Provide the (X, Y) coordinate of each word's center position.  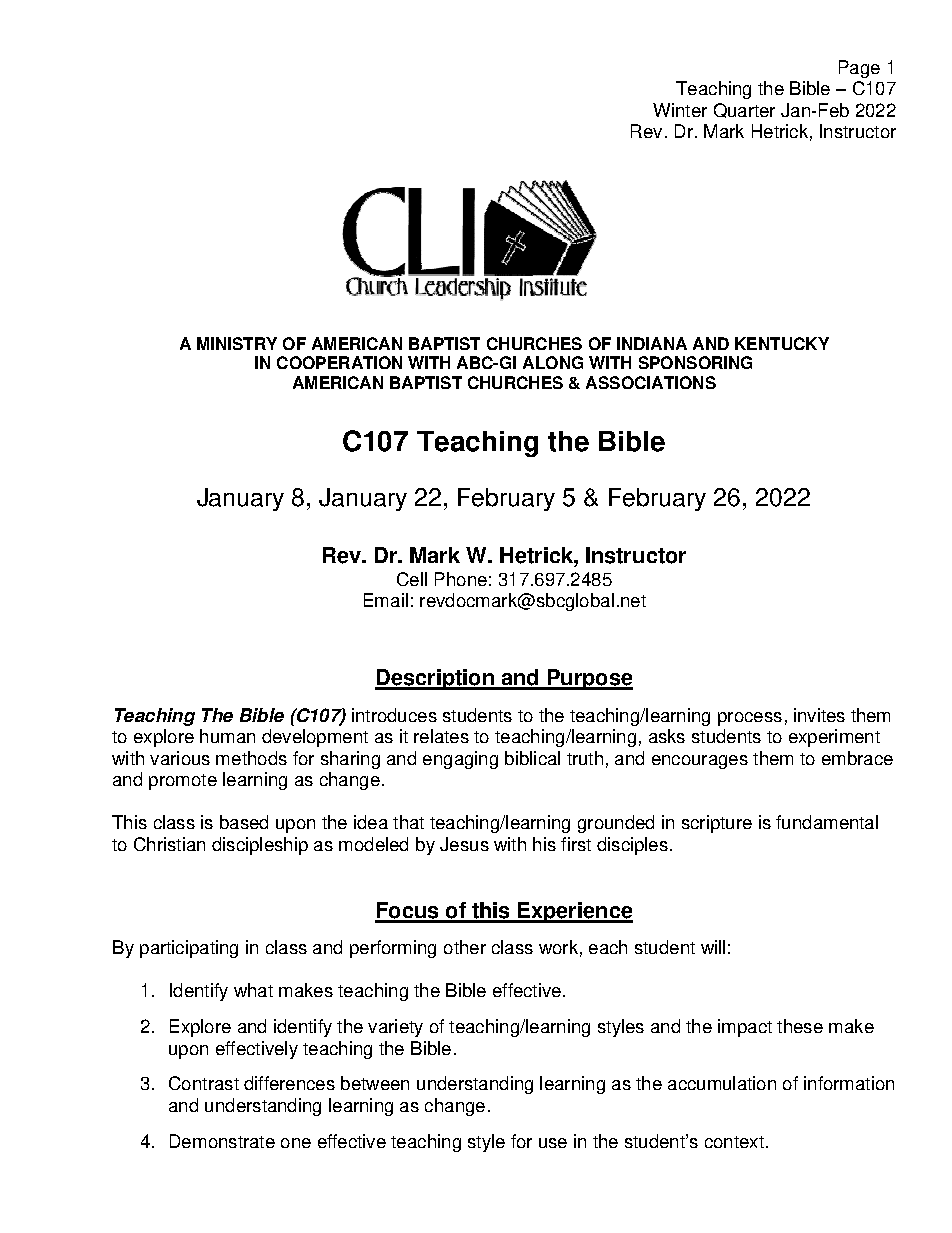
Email (386, 600)
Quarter (744, 110)
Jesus (464, 844)
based (244, 822)
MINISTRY (237, 343)
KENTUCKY (782, 343)
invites (819, 715)
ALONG (553, 362)
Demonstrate (222, 1141)
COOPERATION (339, 362)
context (734, 1142)
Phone (461, 579)
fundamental (827, 822)
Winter (680, 110)
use (553, 1143)
